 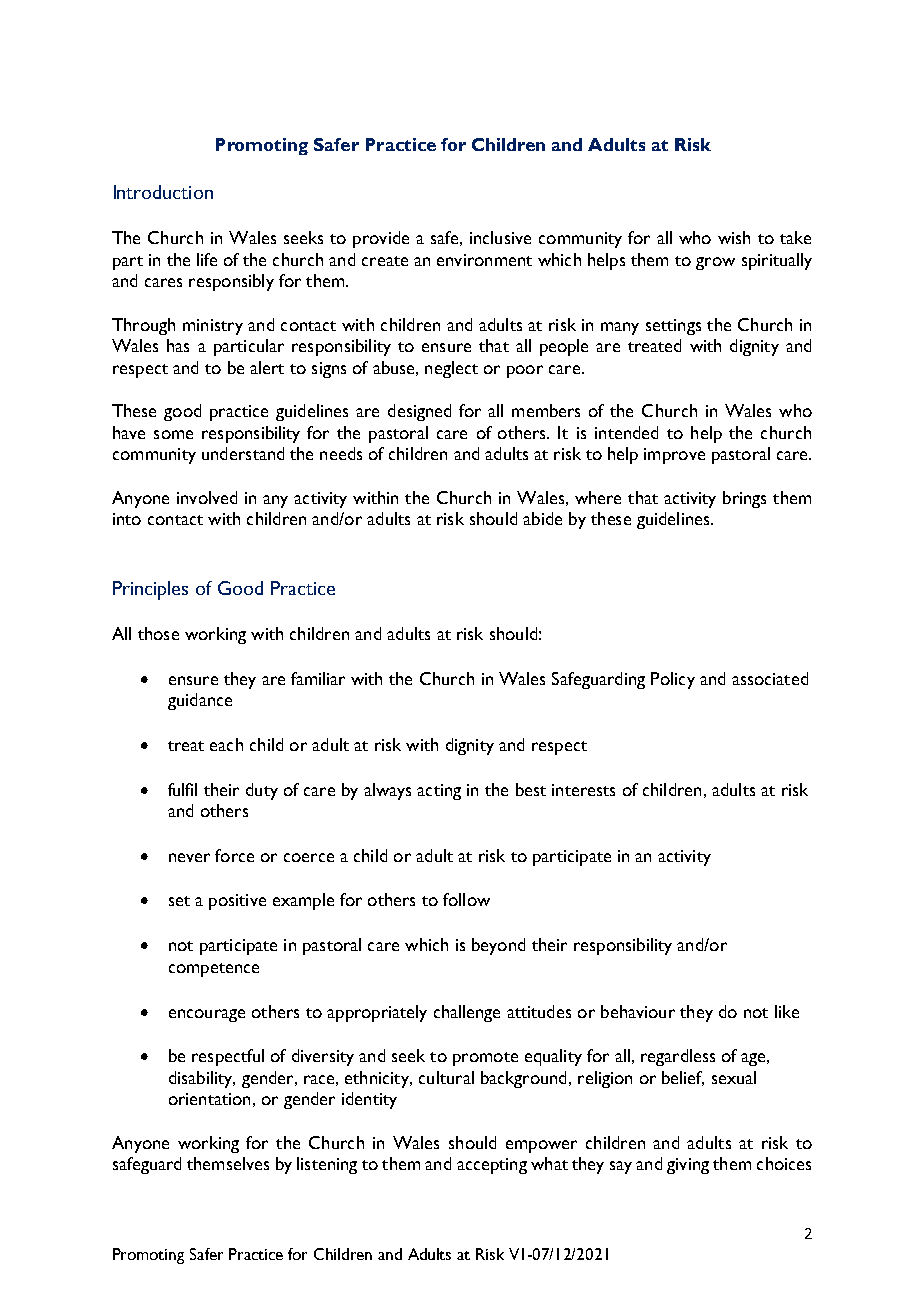 I want to click on involved, so click(x=207, y=497).
